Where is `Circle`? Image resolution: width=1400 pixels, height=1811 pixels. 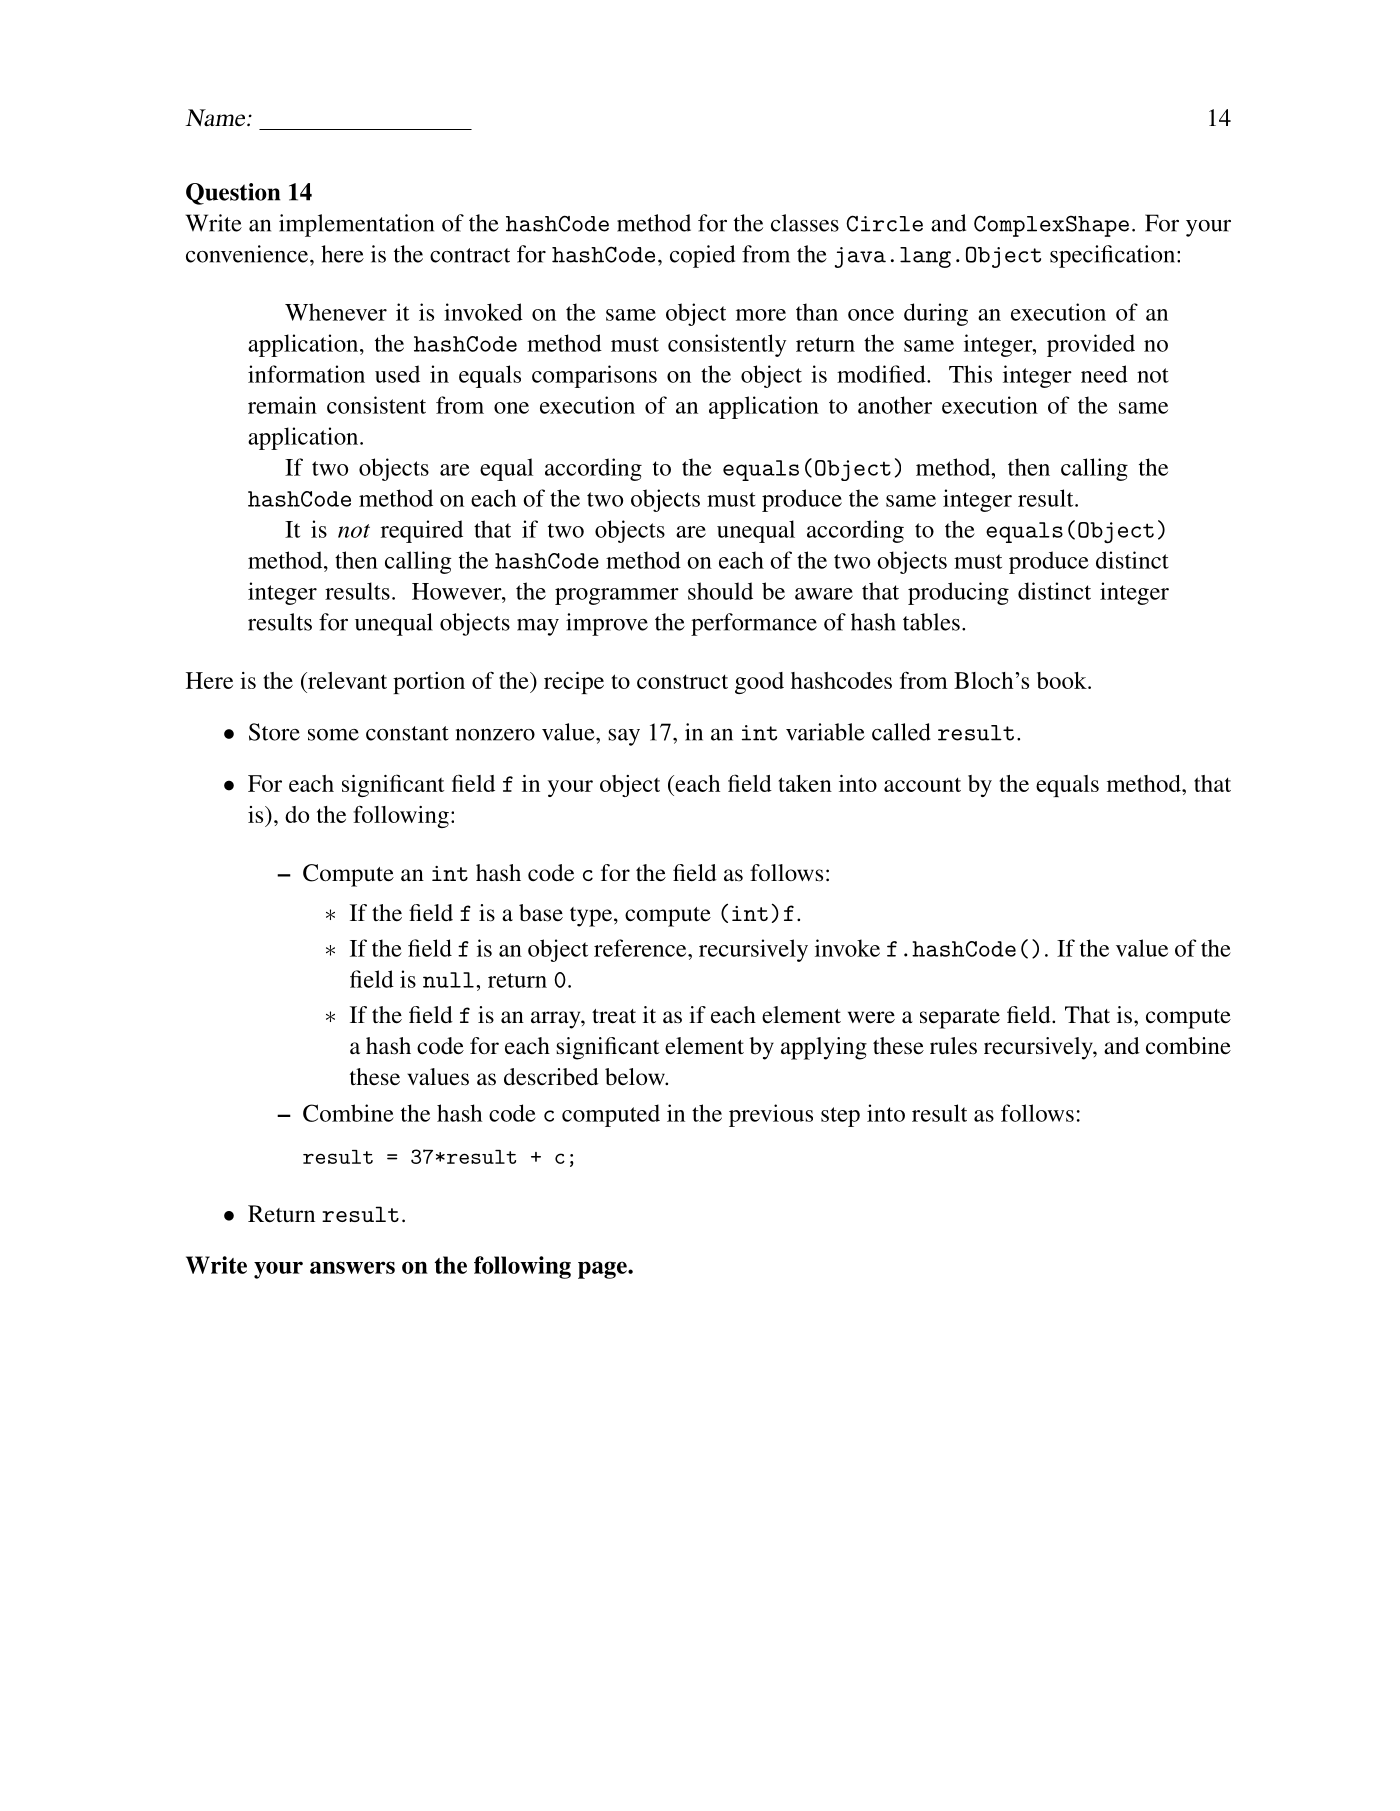
Circle is located at coordinates (884, 223).
